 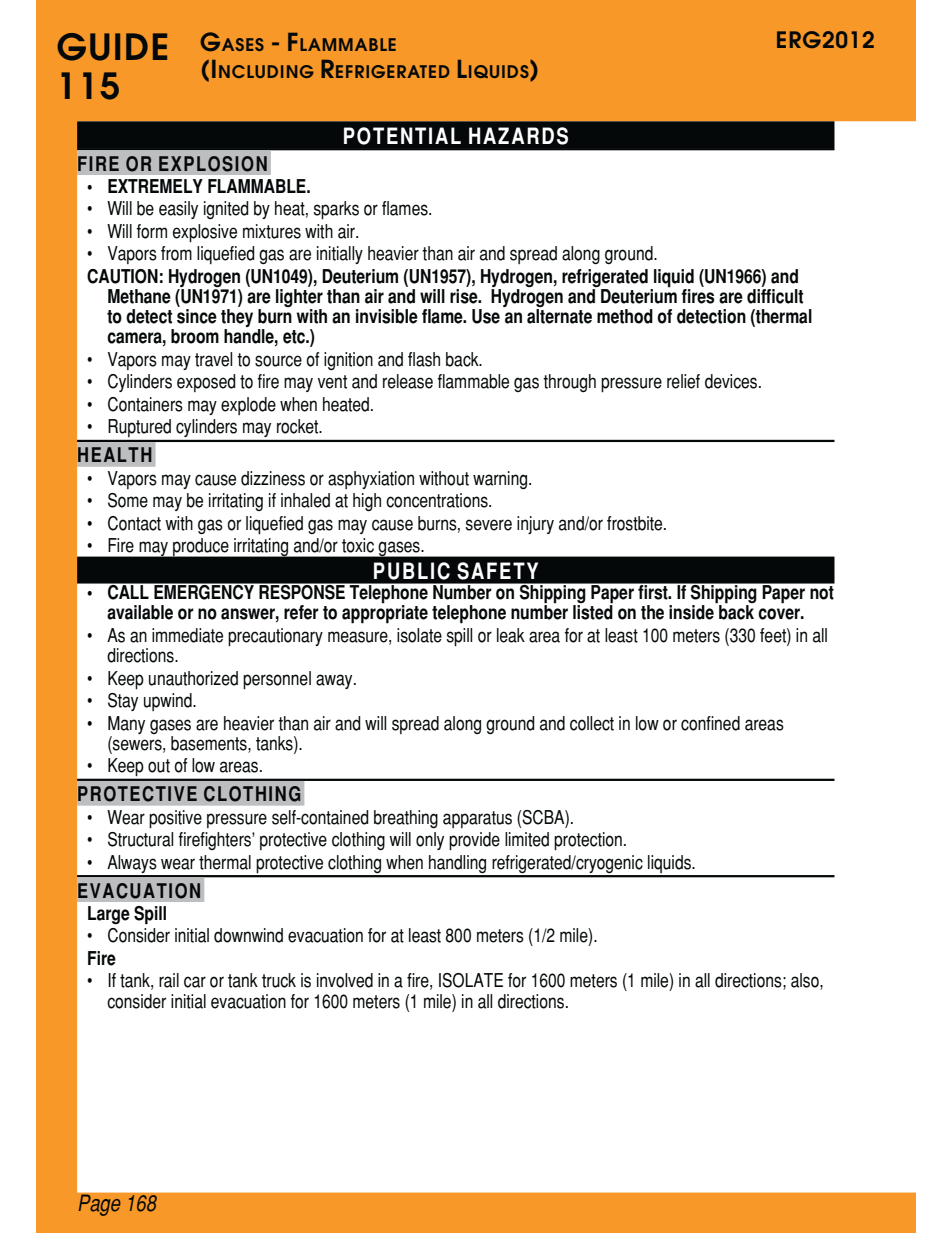 I want to click on RAIL, so click(x=169, y=980).
